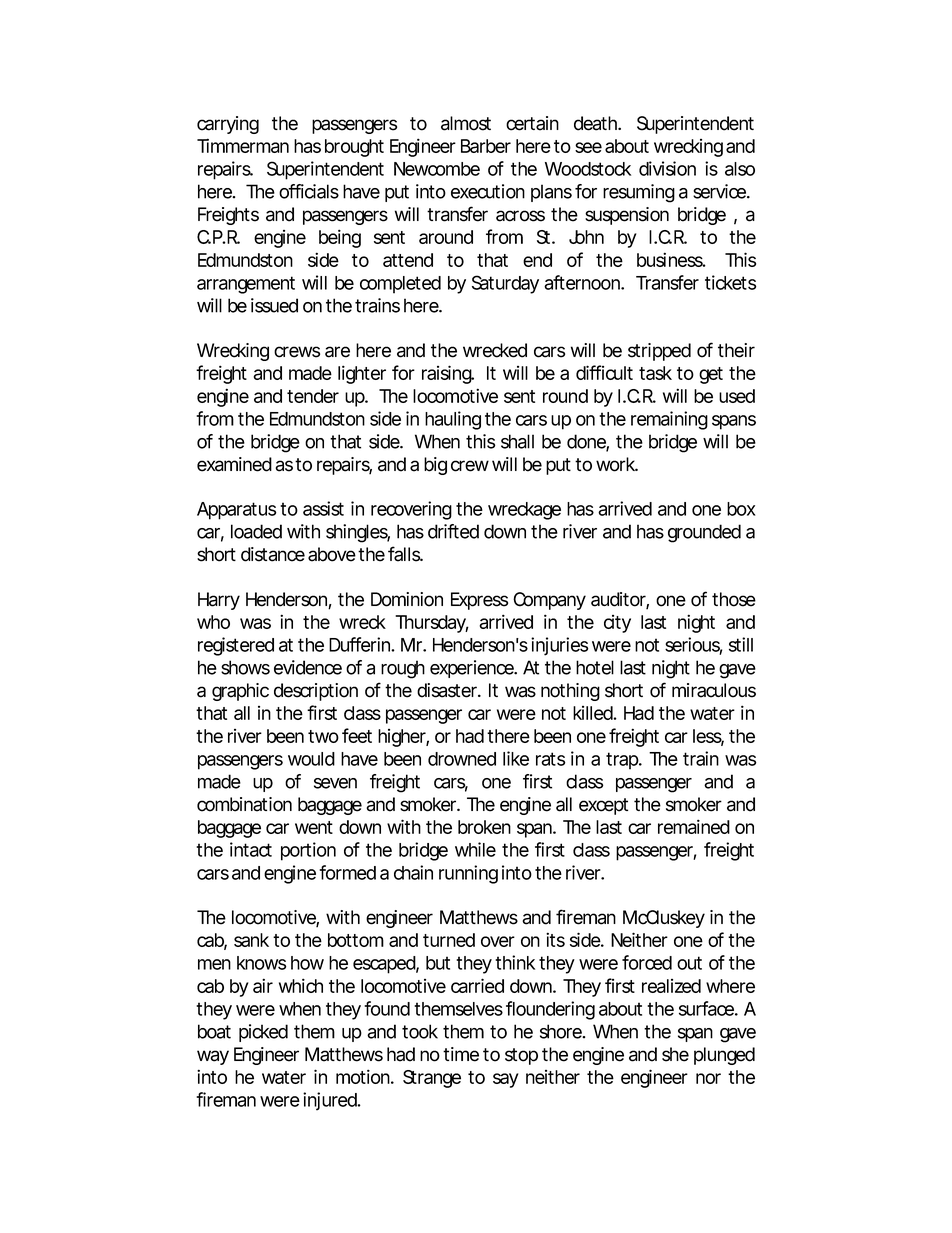 The image size is (952, 1233). I want to click on would, so click(311, 759).
